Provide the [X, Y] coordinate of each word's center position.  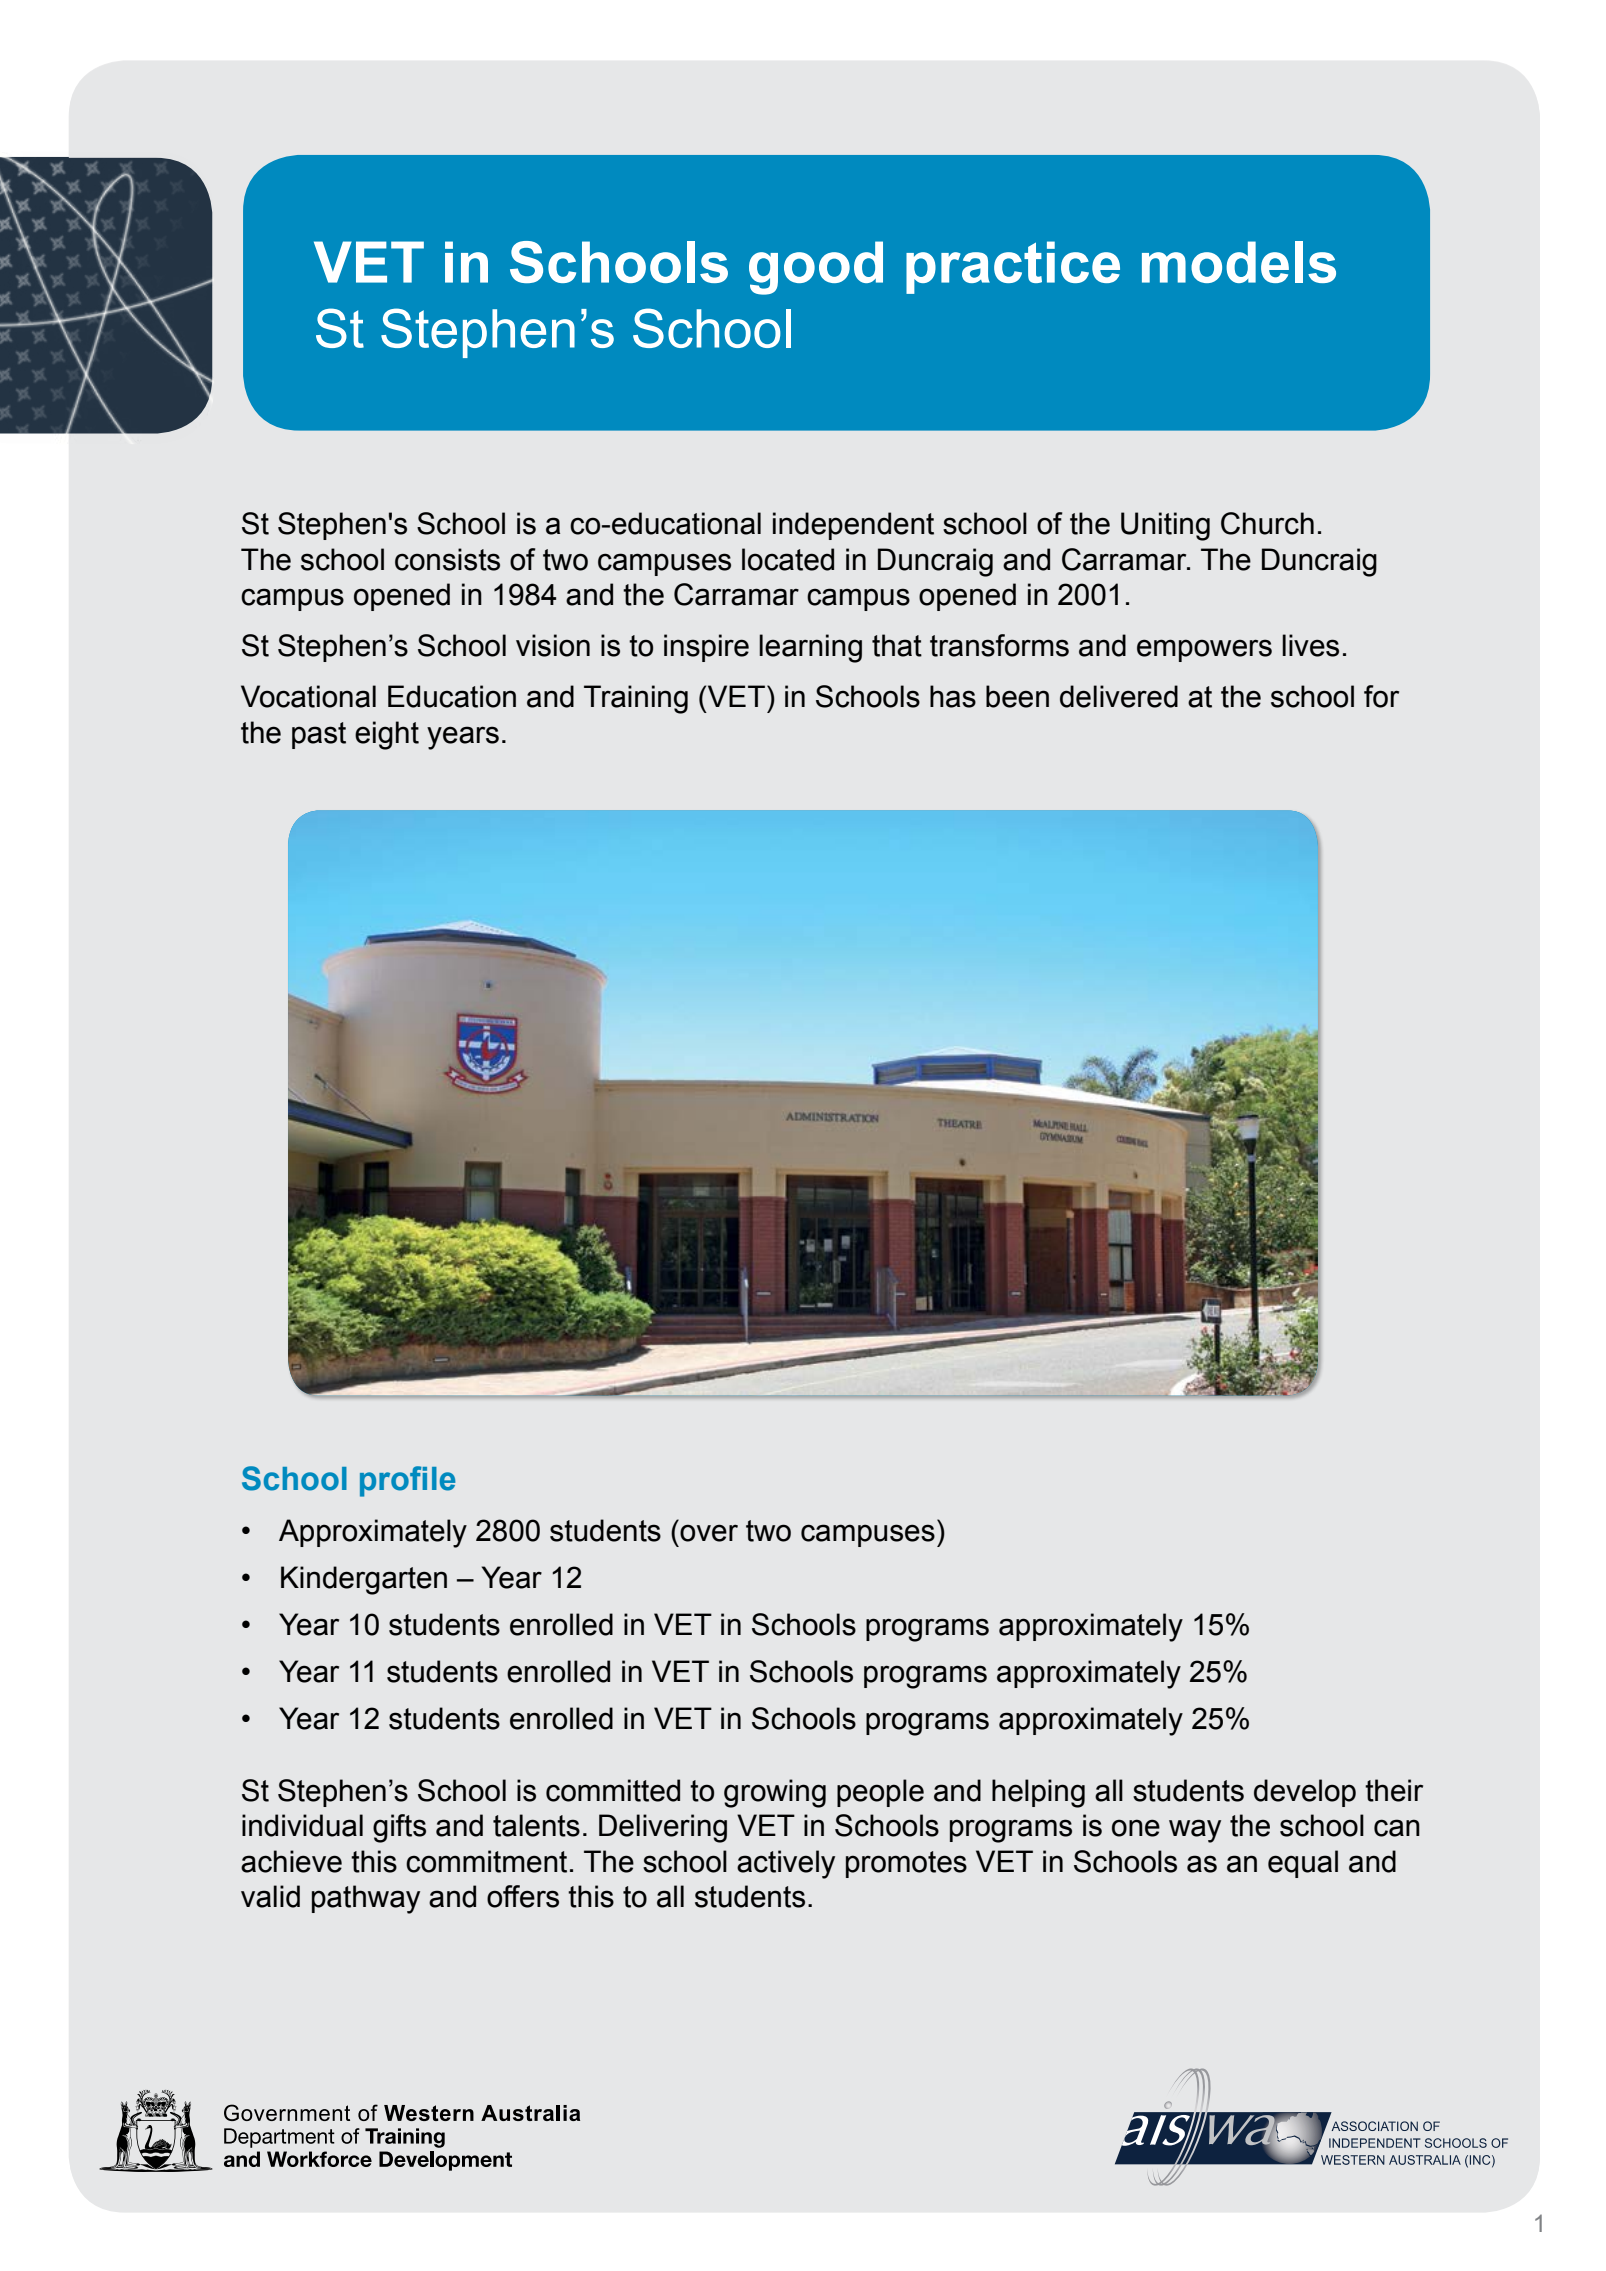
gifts [399, 1828]
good [816, 268]
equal [1303, 1864]
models [1239, 262]
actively [786, 1864]
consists [447, 559]
